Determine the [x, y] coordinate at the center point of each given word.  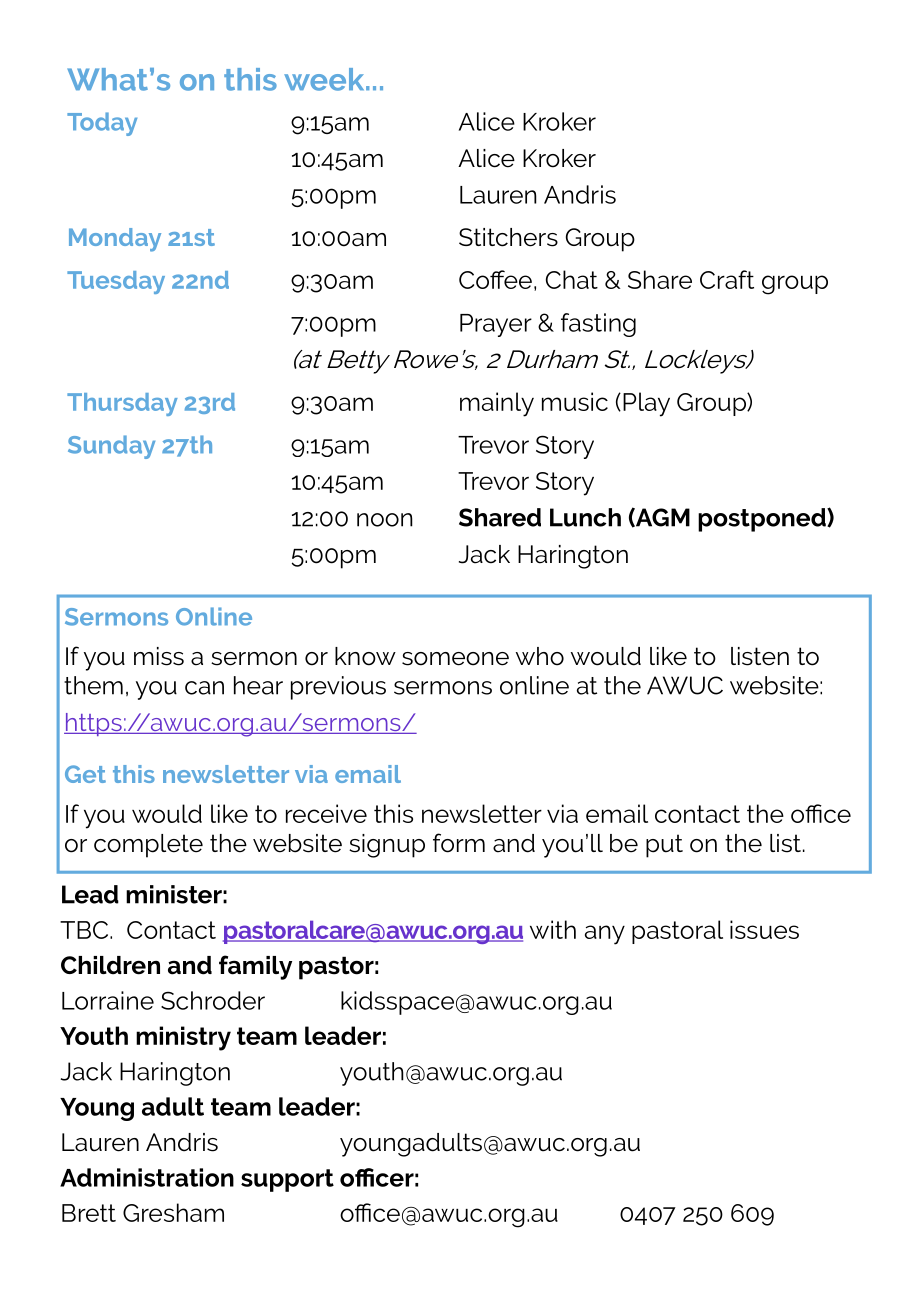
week [325, 79]
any [605, 935]
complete [148, 846]
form [459, 843]
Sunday [111, 447]
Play [646, 404]
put [664, 846]
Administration [147, 1177]
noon [385, 520]
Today [102, 124]
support [287, 1180]
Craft [727, 279]
